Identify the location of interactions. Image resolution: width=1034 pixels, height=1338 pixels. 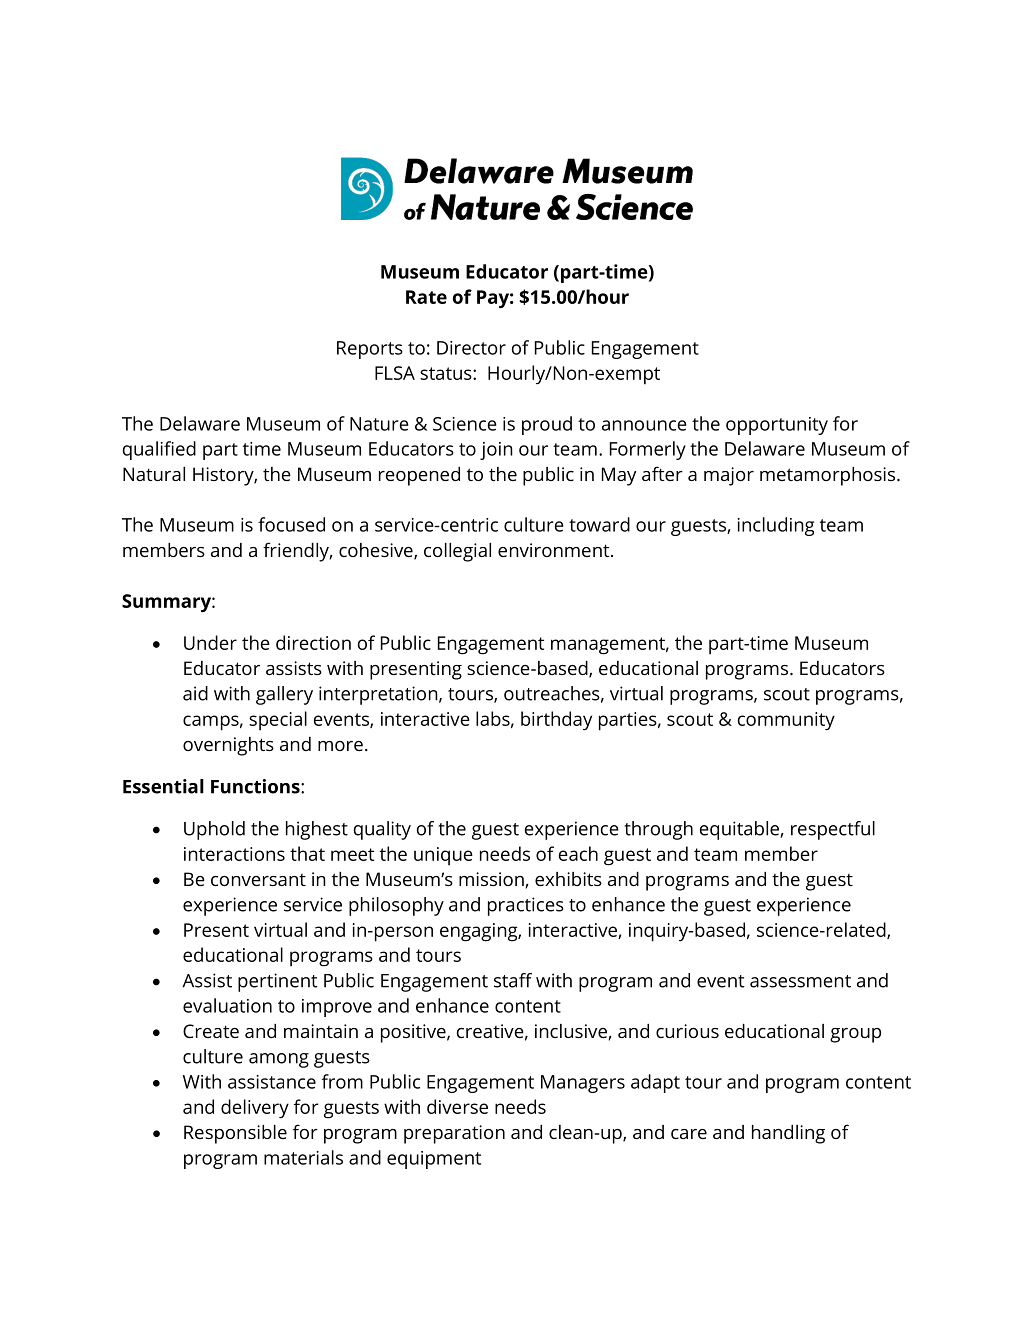
(234, 854).
